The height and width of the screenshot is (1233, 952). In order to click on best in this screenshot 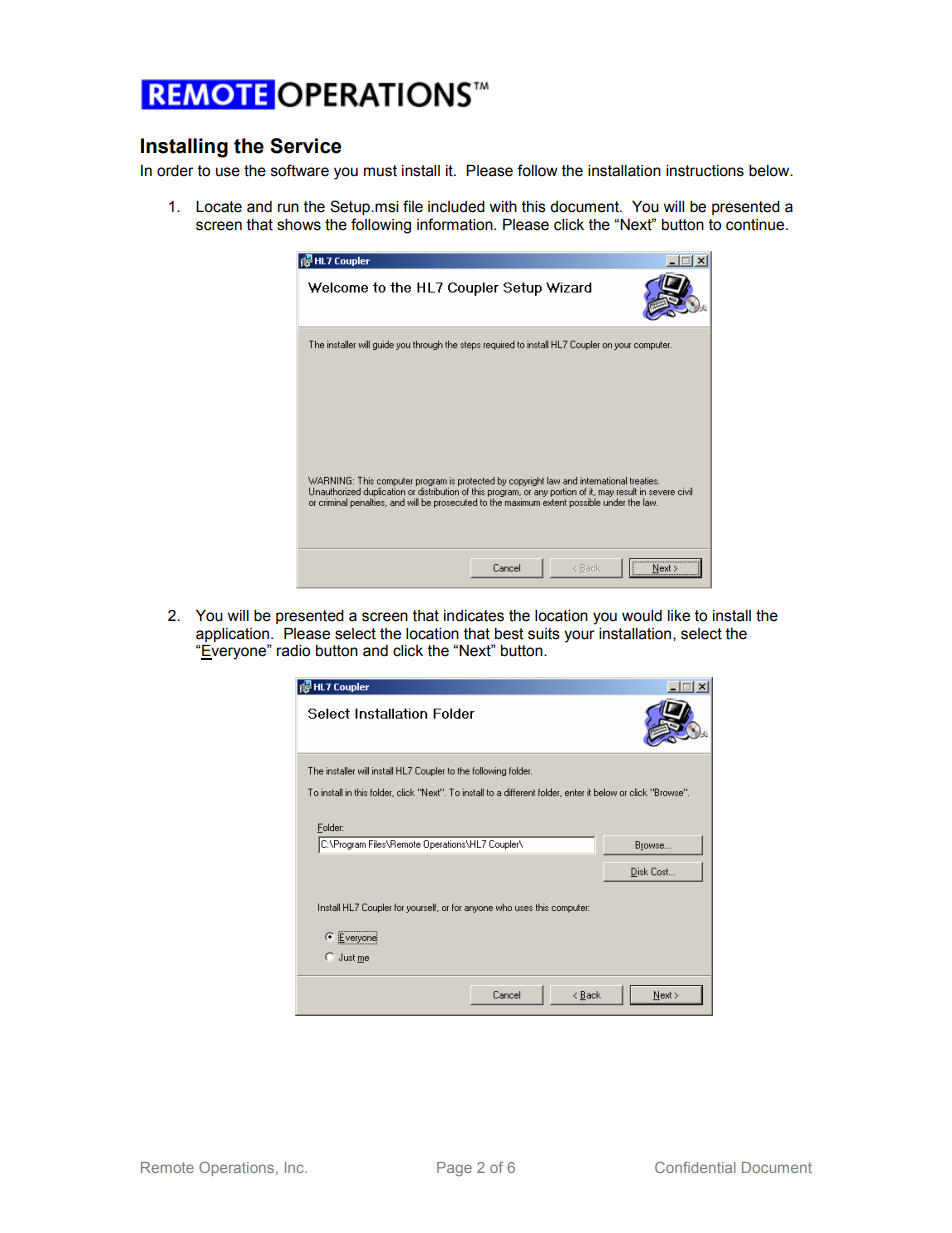, I will do `click(509, 634)`.
